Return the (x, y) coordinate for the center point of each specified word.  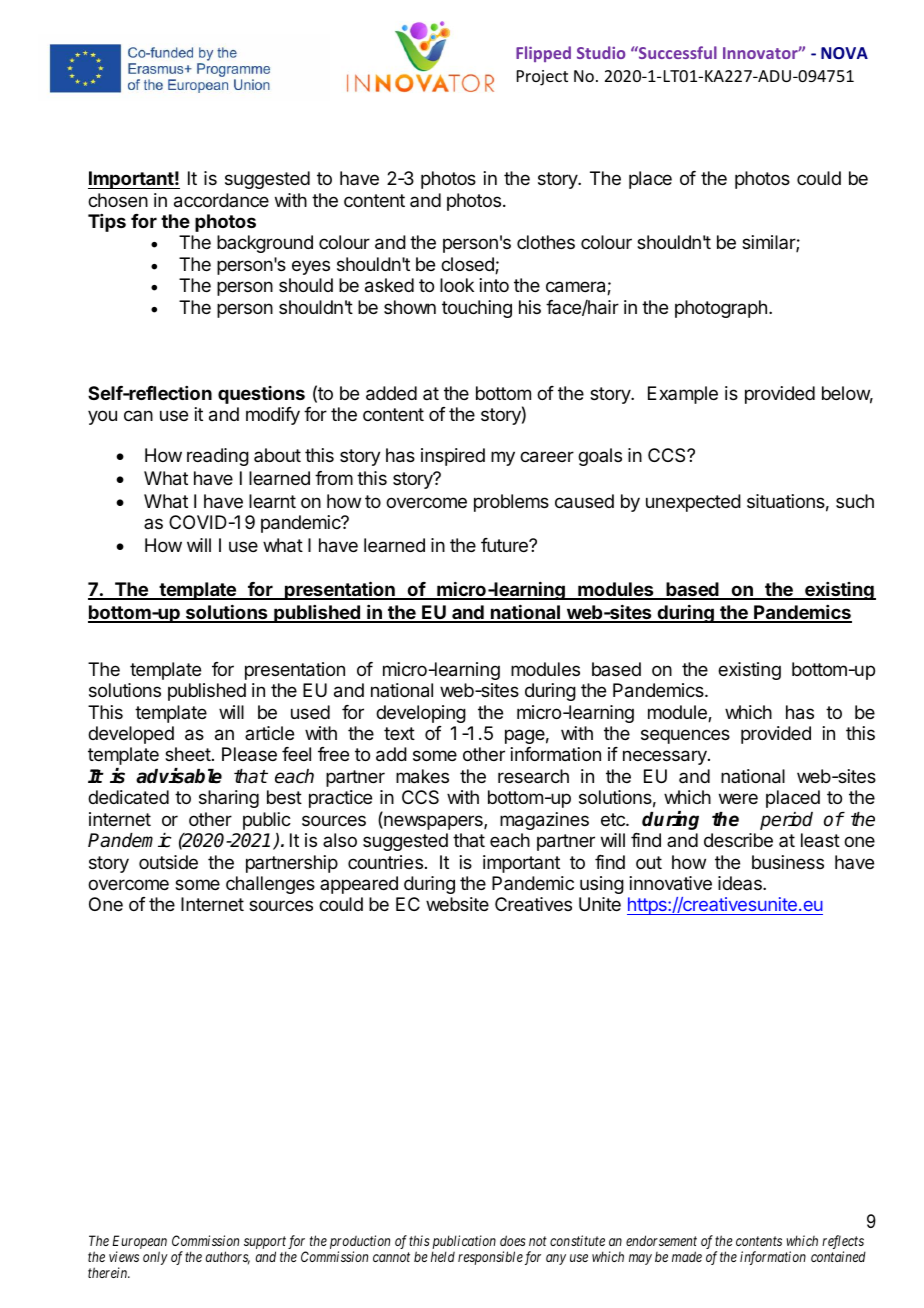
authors (228, 1258)
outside (168, 862)
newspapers (433, 822)
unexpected (693, 503)
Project (542, 78)
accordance (221, 200)
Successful (677, 52)
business (788, 862)
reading (218, 457)
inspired (453, 457)
